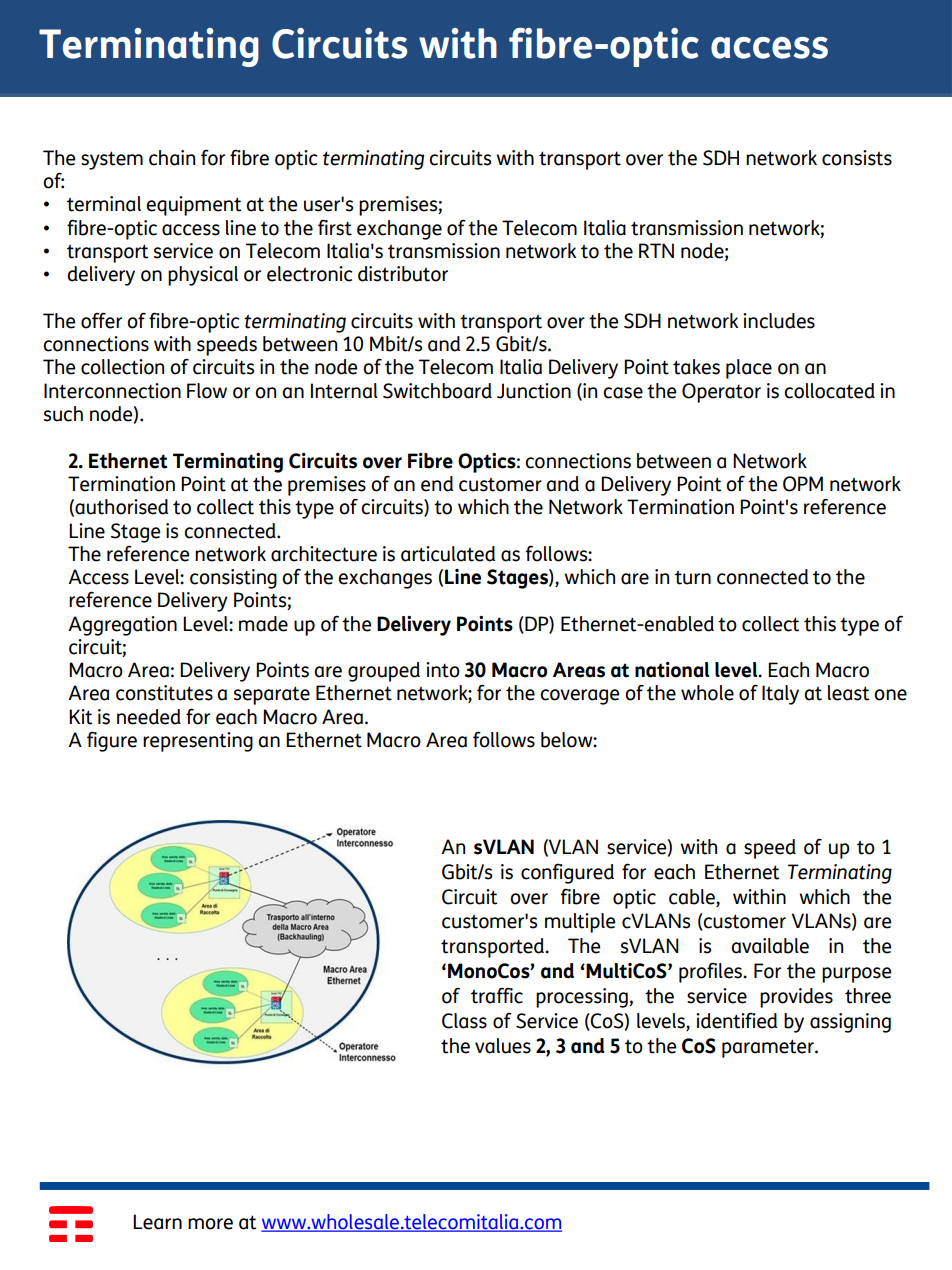 Image resolution: width=952 pixels, height=1270 pixels. I want to click on distributor, so click(403, 274).
